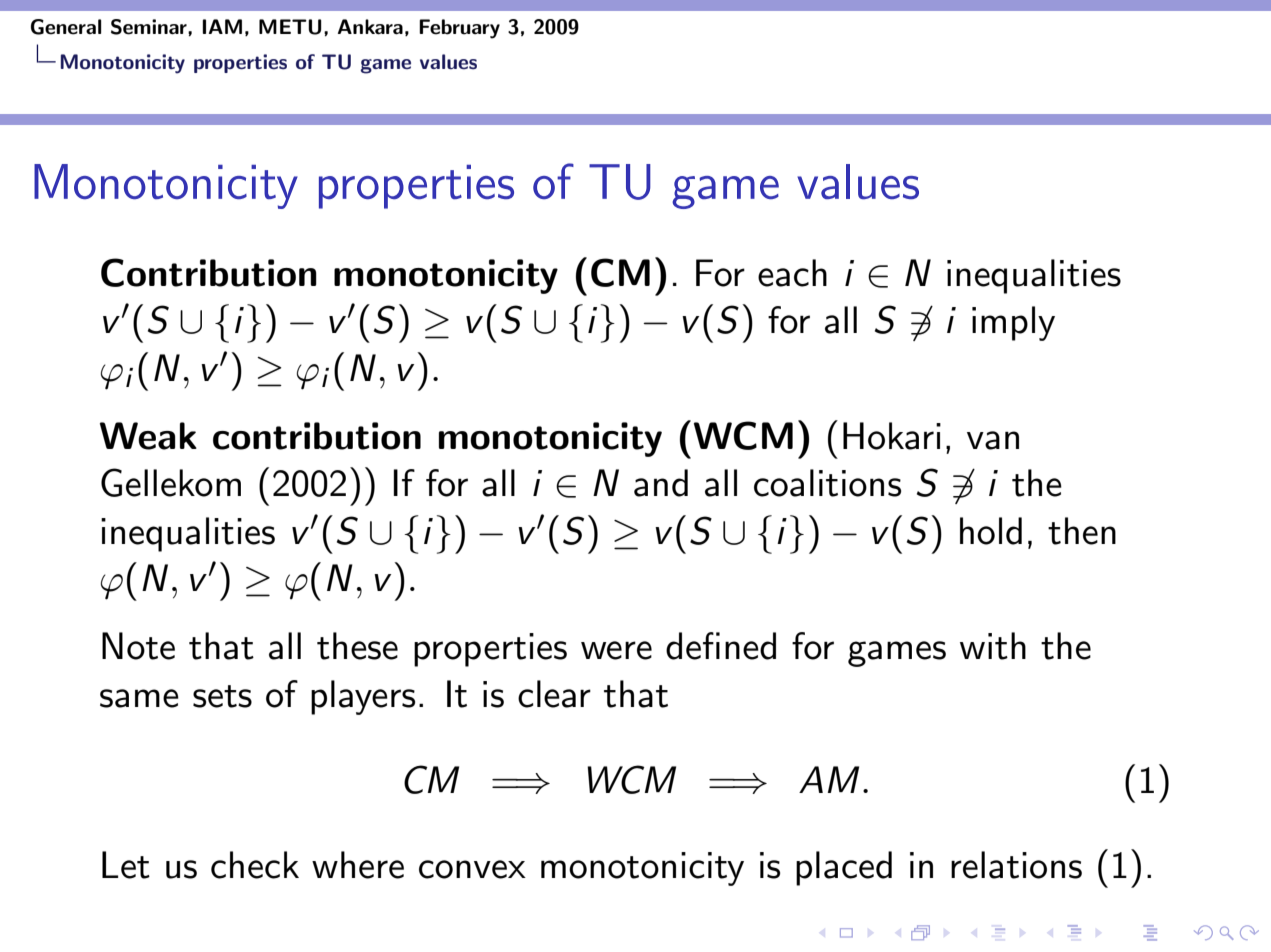 The height and width of the page is (952, 1271). Describe the element at coordinates (459, 29) in the page. I see `February` at that location.
